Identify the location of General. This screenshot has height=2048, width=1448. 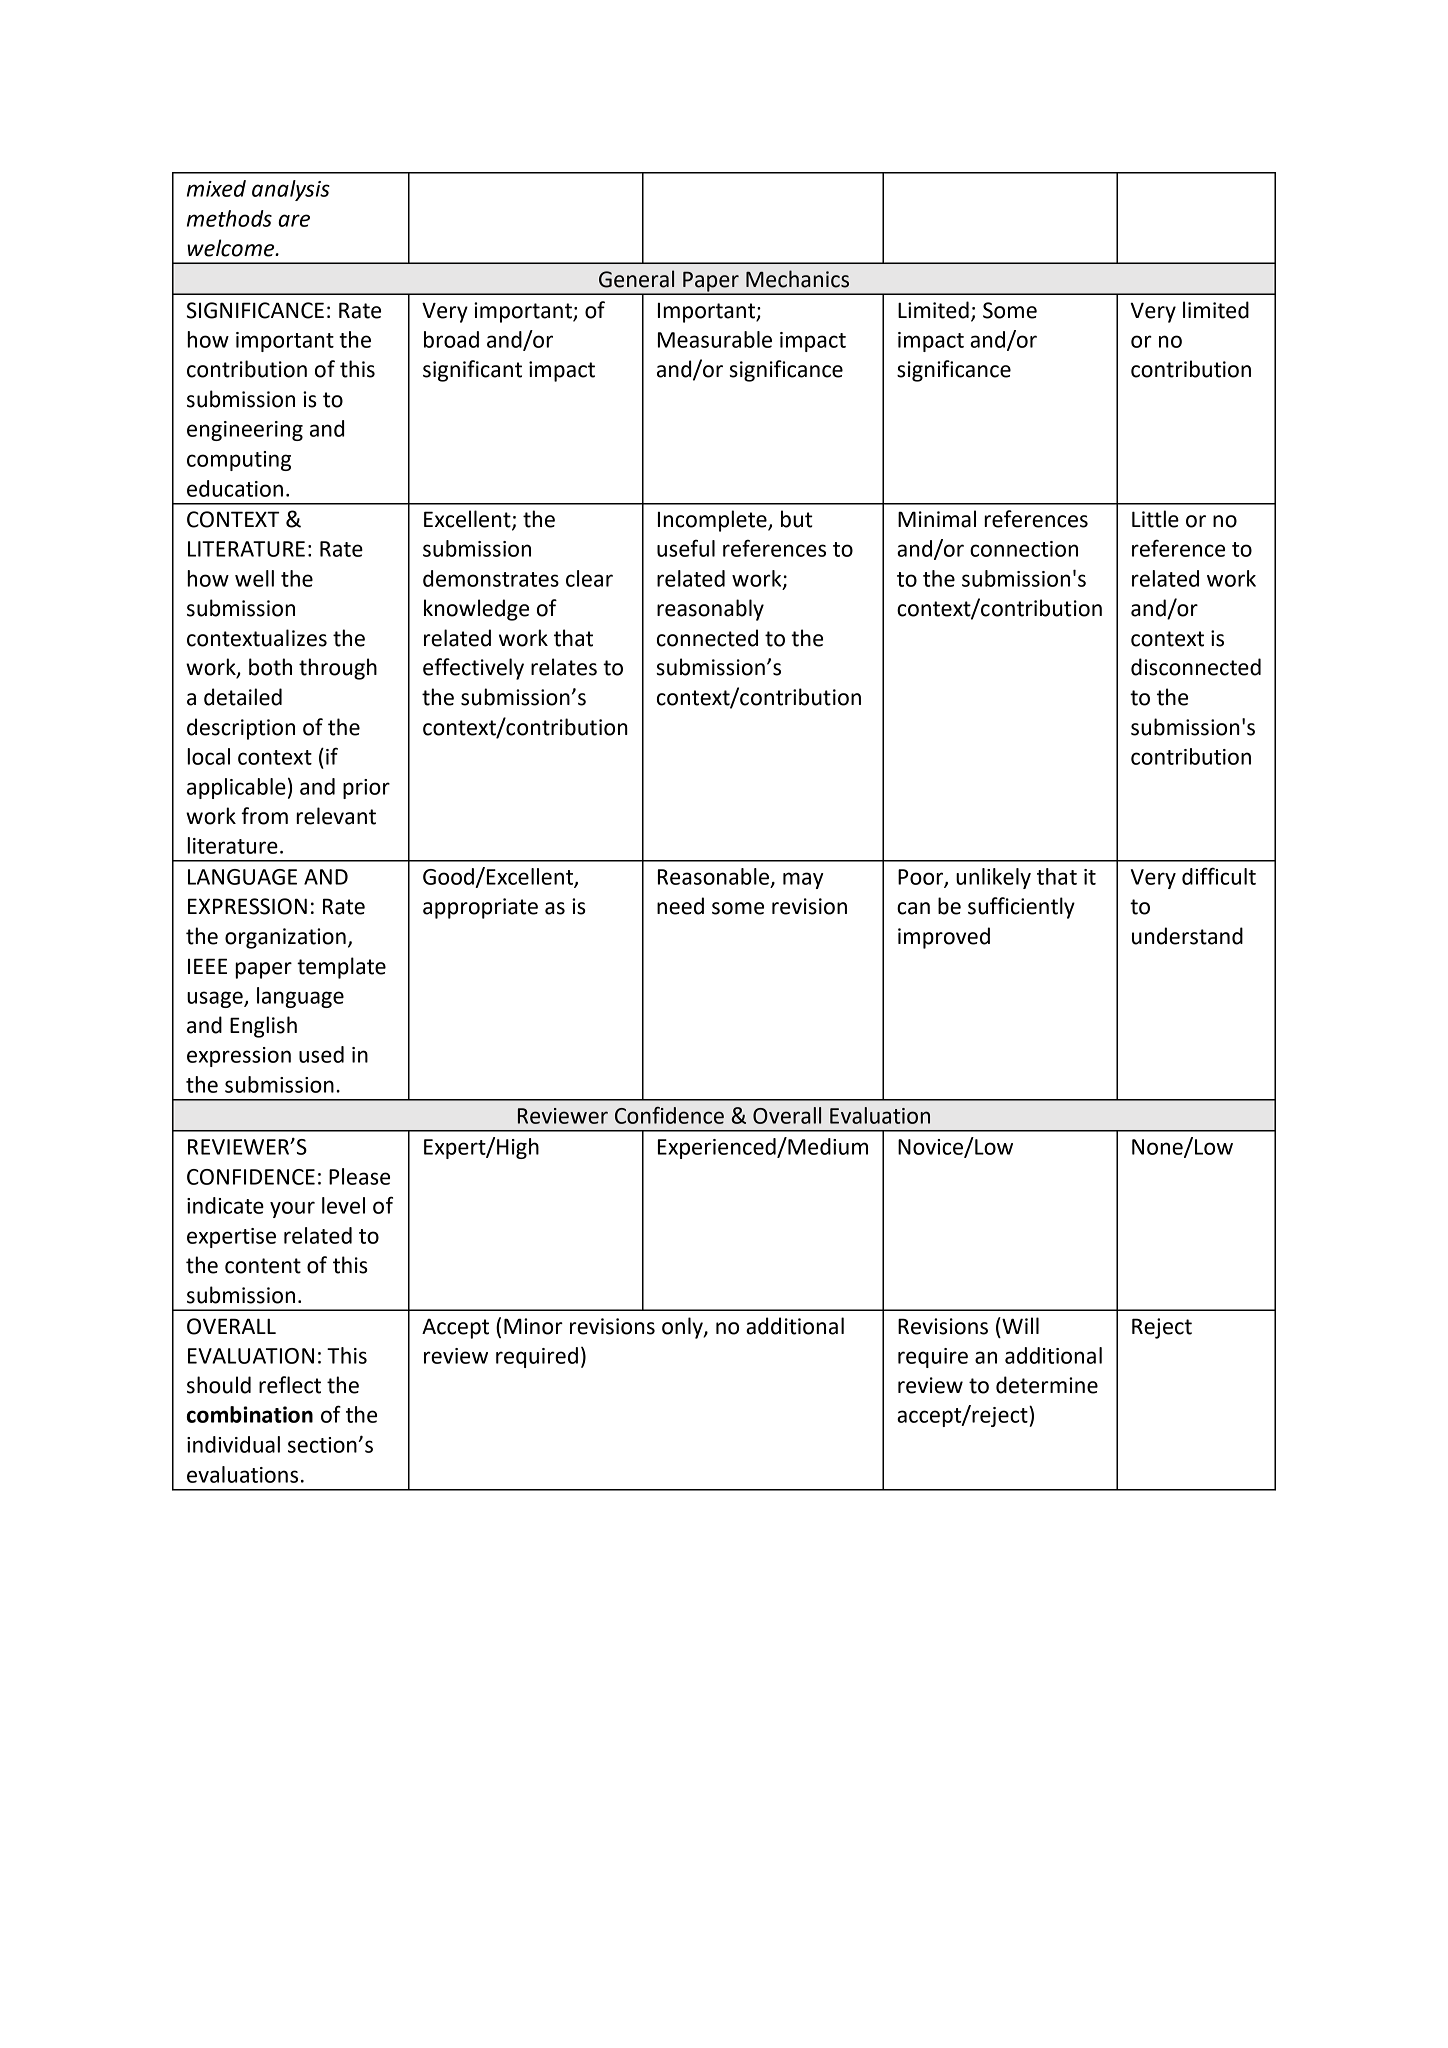
(636, 279).
